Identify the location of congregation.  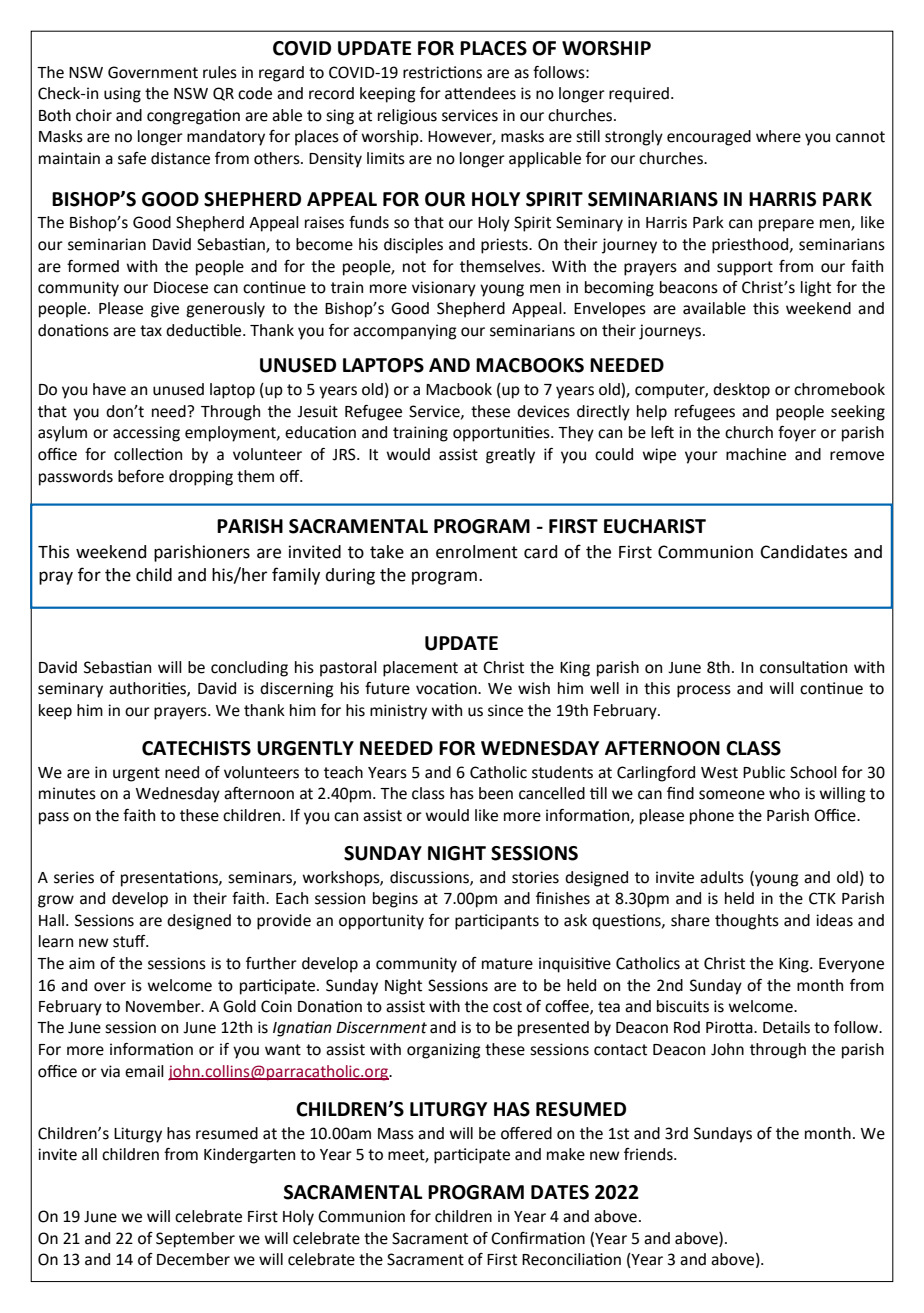
(193, 117).
